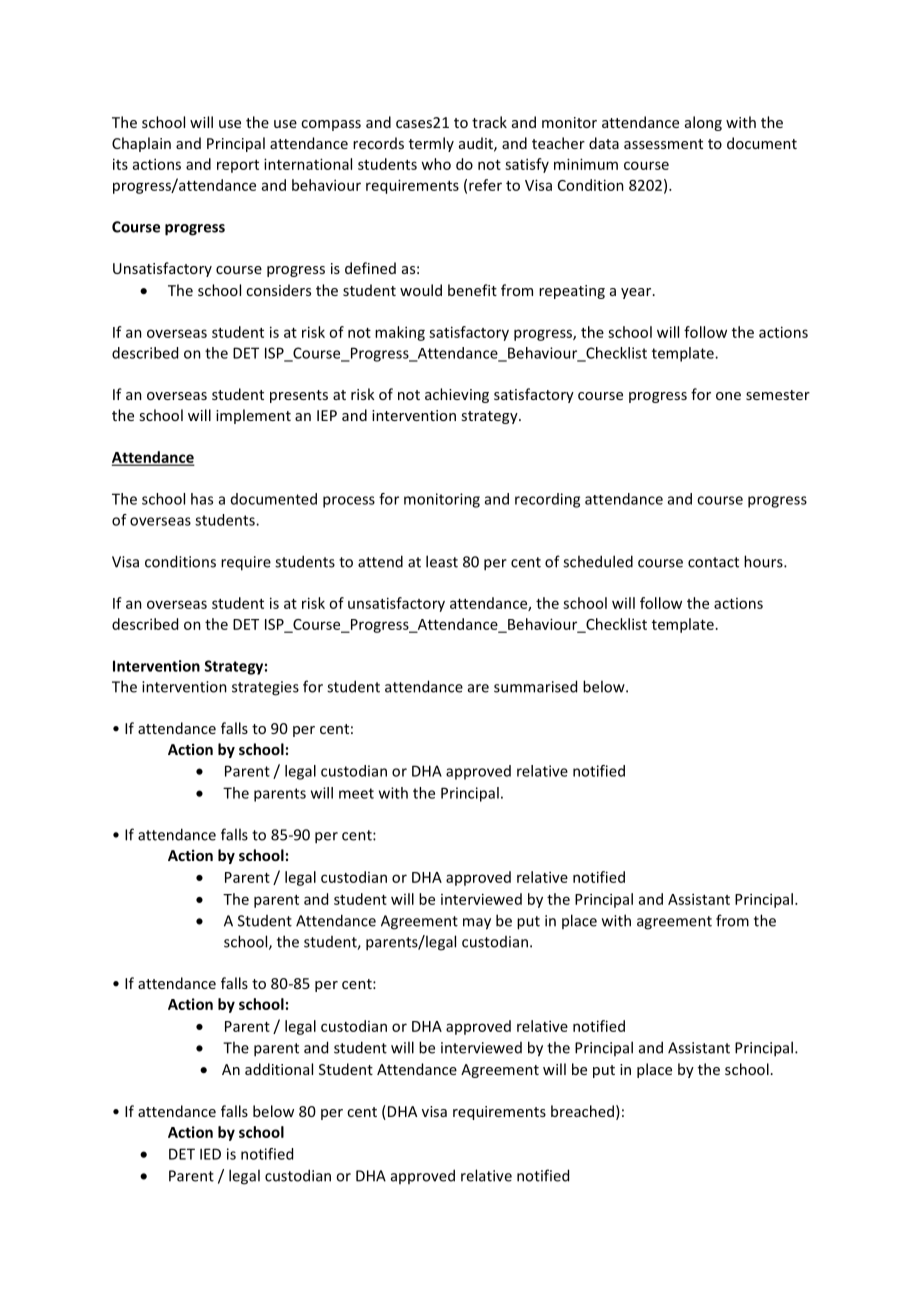 The width and height of the screenshot is (924, 1308). What do you see at coordinates (535, 686) in the screenshot?
I see `summarised` at bounding box center [535, 686].
